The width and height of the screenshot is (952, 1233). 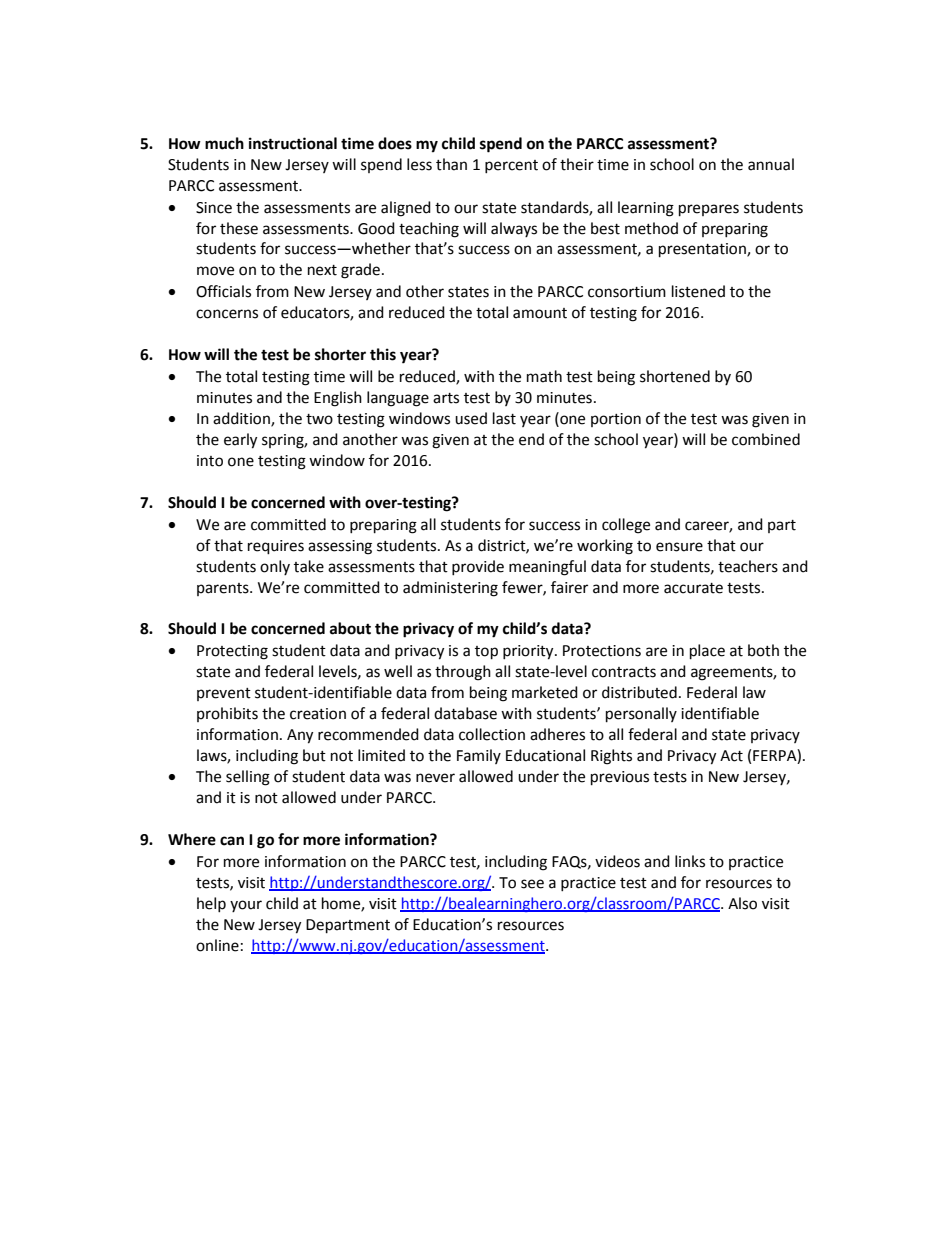 I want to click on requires, so click(x=276, y=547).
